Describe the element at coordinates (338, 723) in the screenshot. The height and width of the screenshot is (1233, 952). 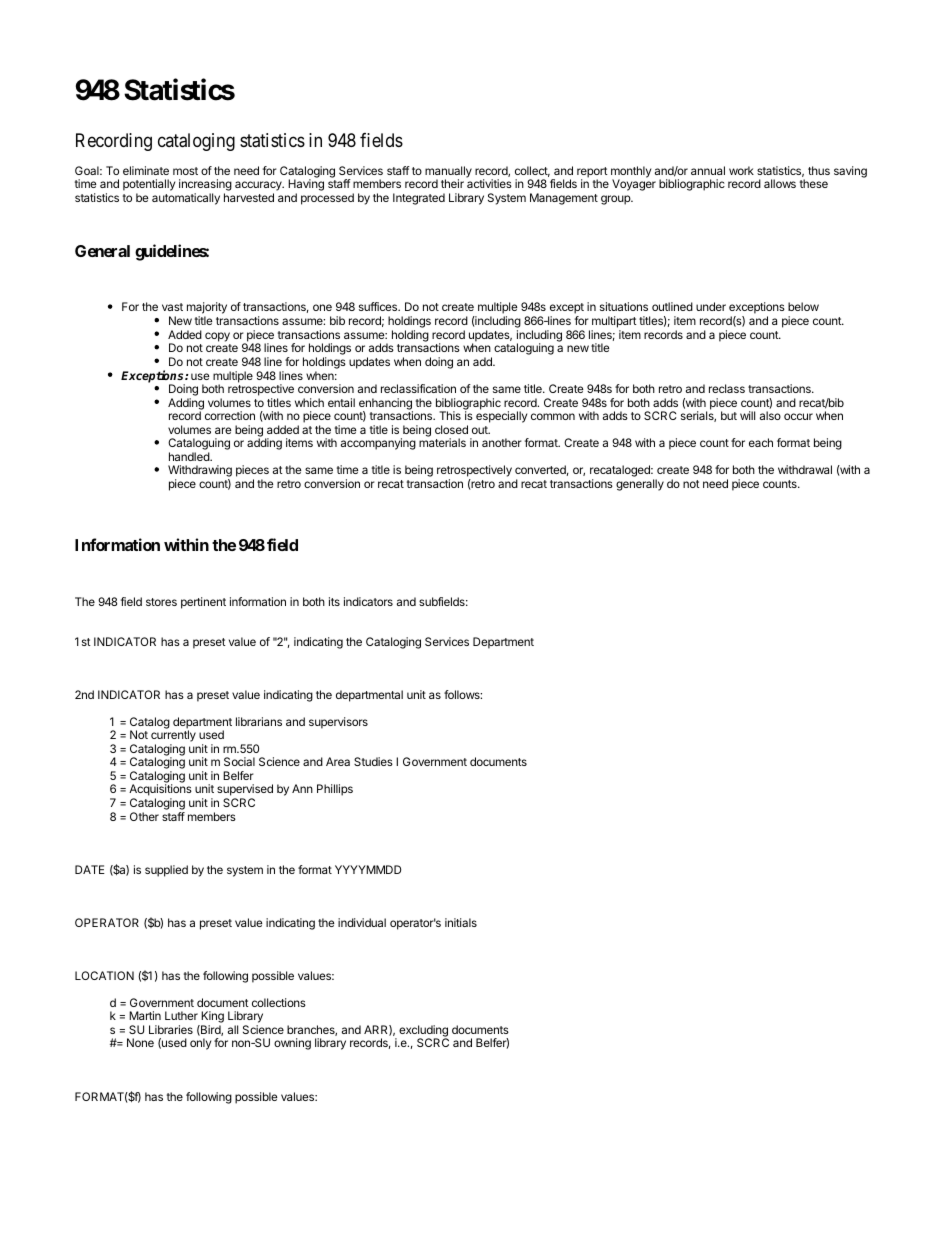
I see `supervisors` at that location.
